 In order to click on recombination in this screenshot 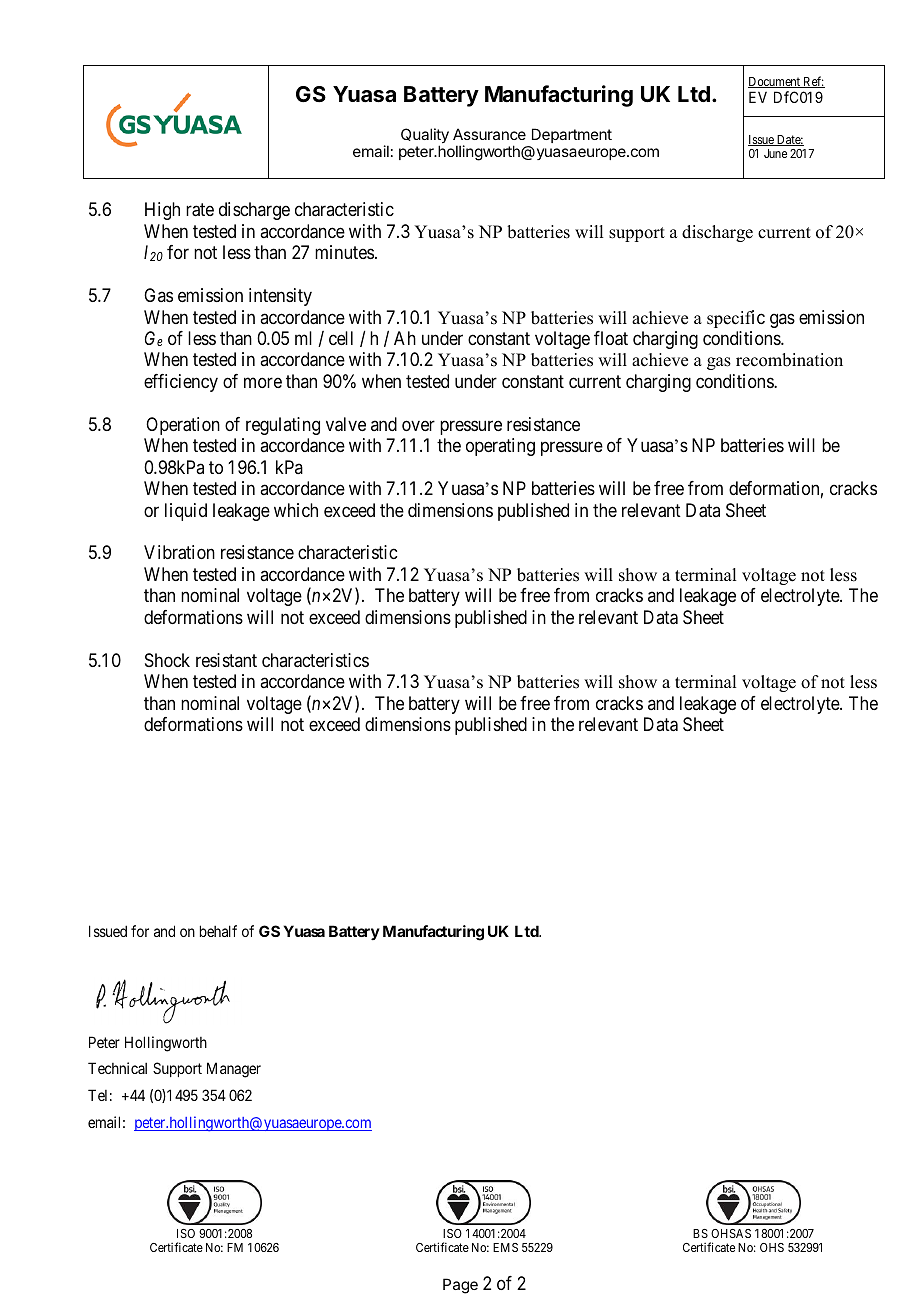, I will do `click(789, 360)`.
